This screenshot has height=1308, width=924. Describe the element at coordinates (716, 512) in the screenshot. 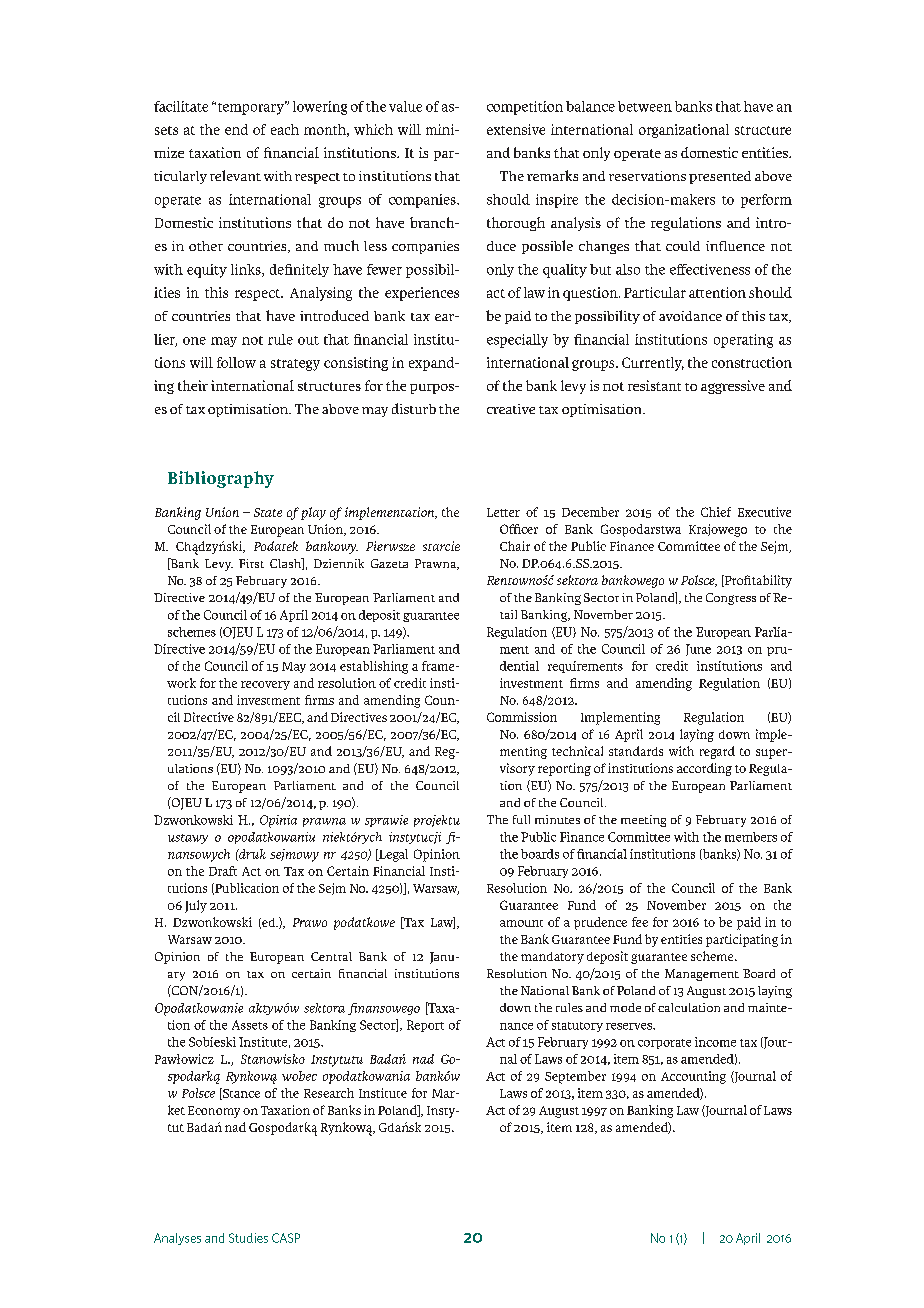

I see `Chief` at that location.
